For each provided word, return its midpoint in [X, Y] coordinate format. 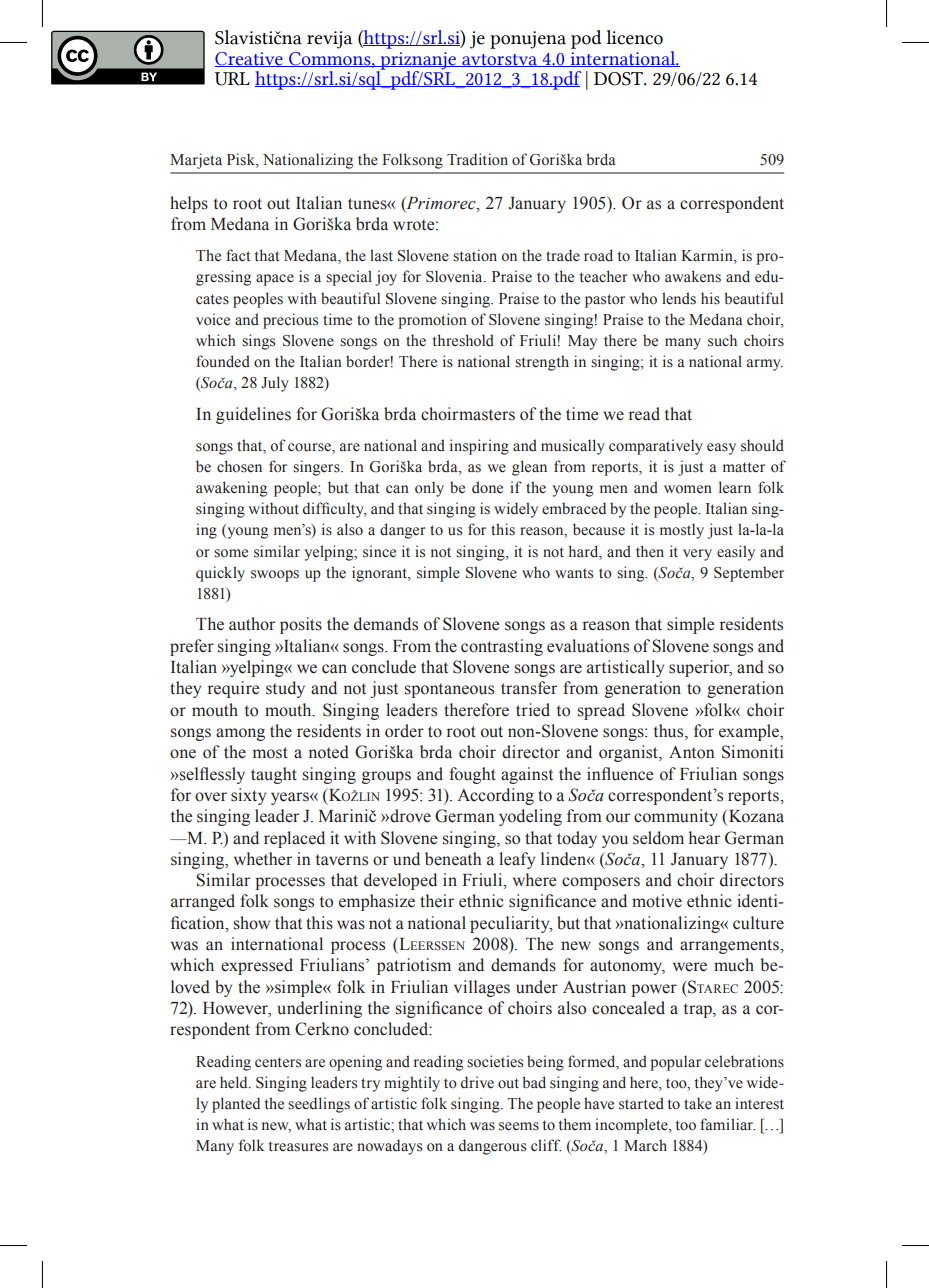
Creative [250, 59]
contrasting [502, 647]
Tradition [477, 159]
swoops [275, 576]
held [235, 1082]
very [697, 555]
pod [586, 39]
